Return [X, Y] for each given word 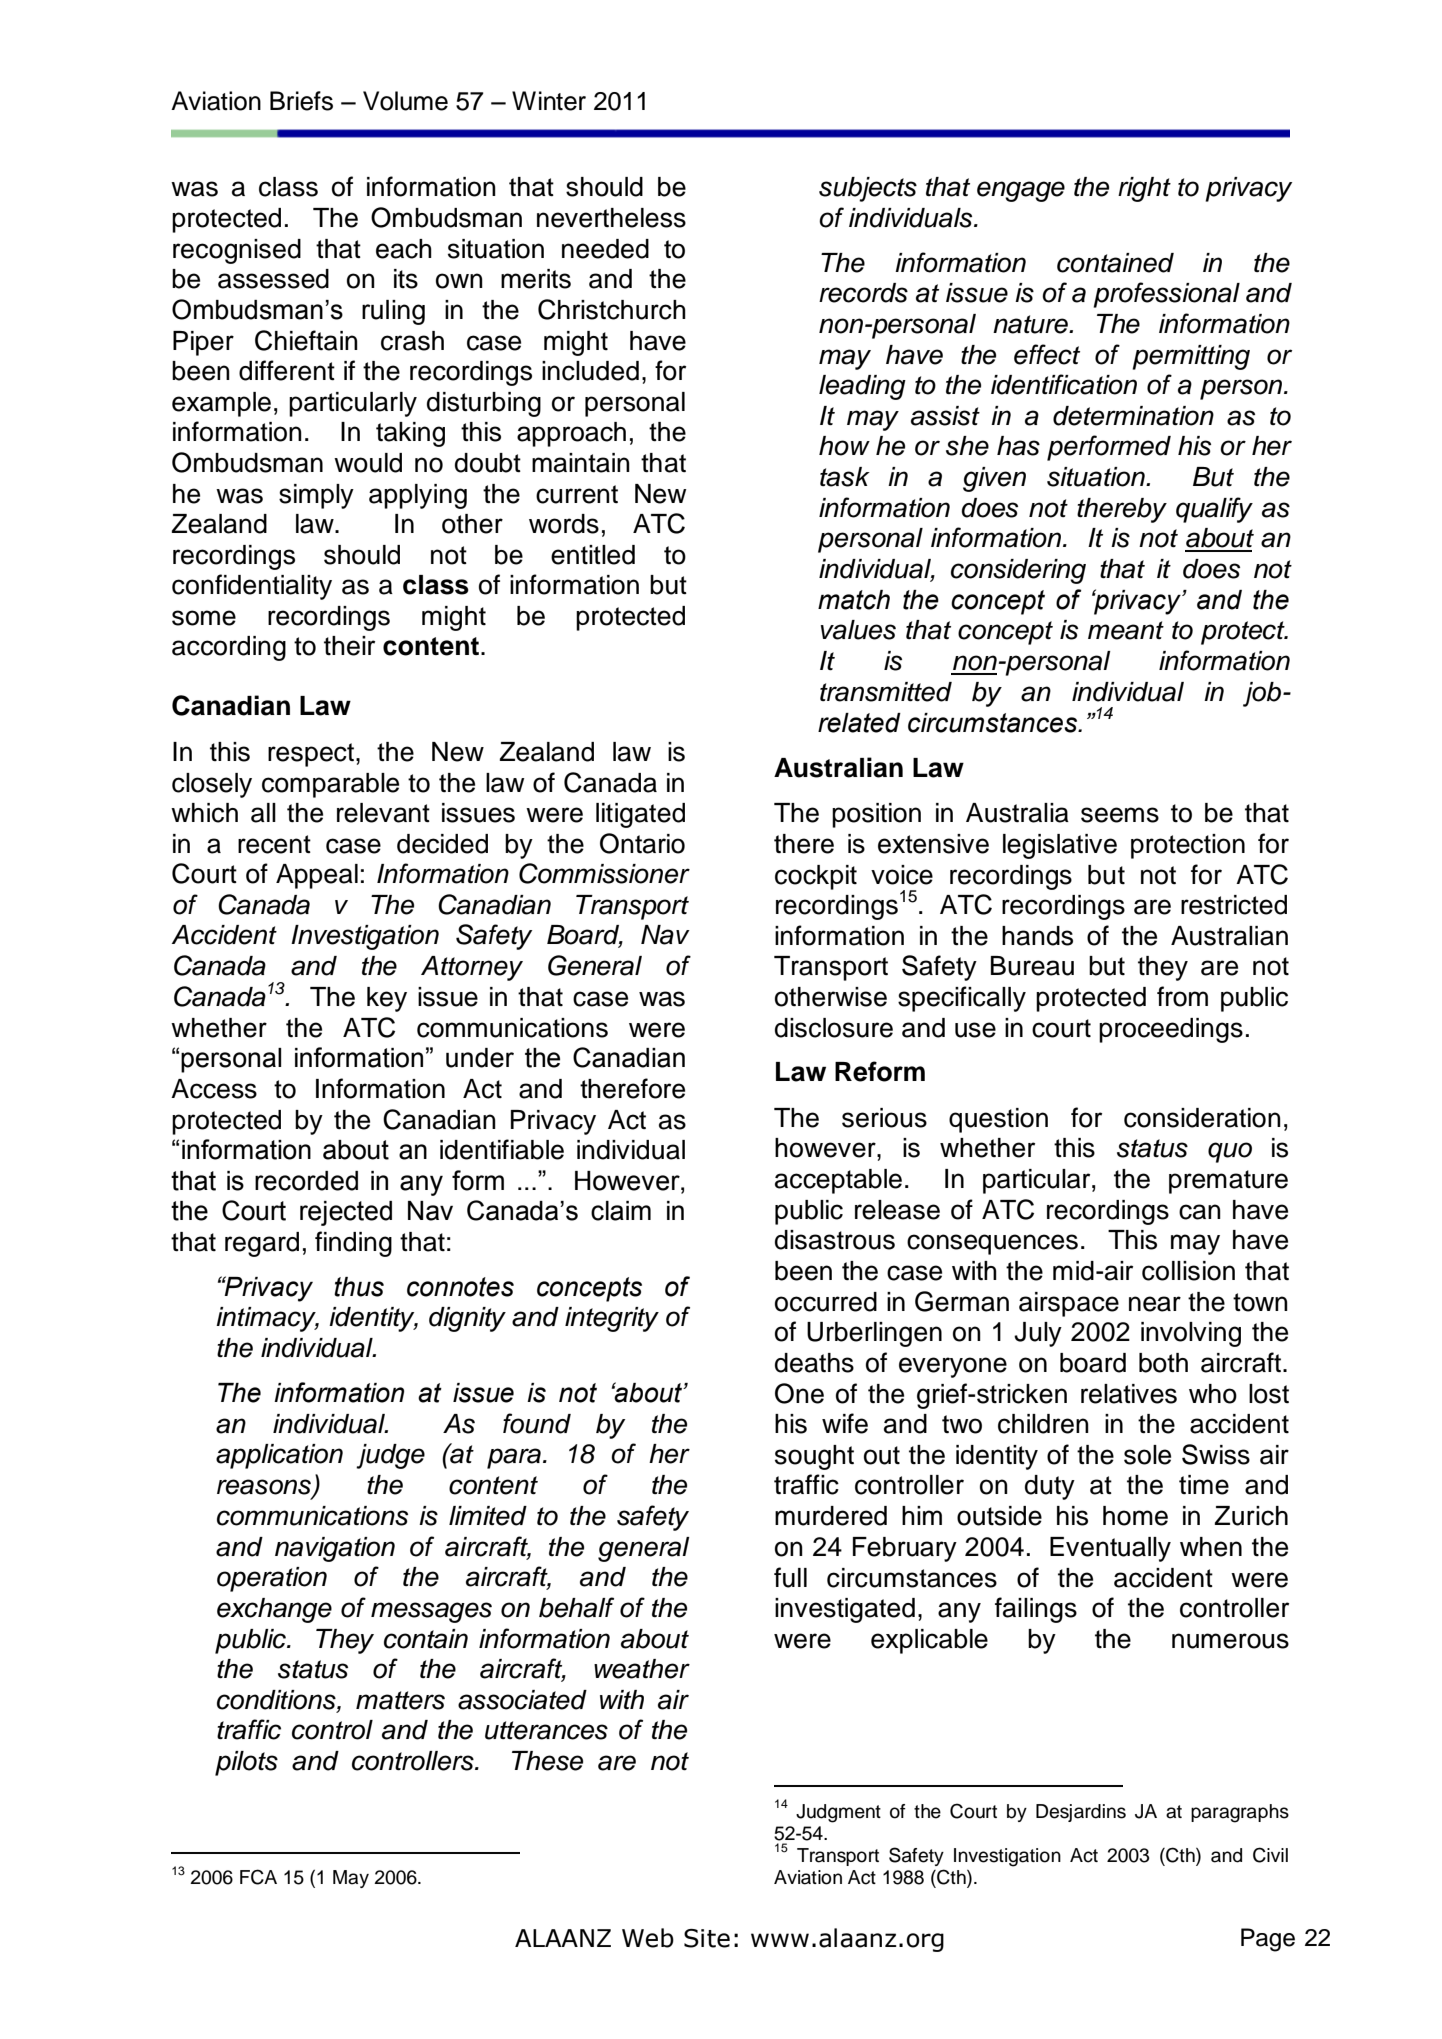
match [854, 600]
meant [1126, 630]
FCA [258, 1877]
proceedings [1171, 1030]
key [387, 999]
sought [814, 1457]
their [349, 646]
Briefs [301, 101]
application [279, 1456]
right [1144, 189]
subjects [868, 189]
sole [1147, 1455]
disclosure [834, 1028]
